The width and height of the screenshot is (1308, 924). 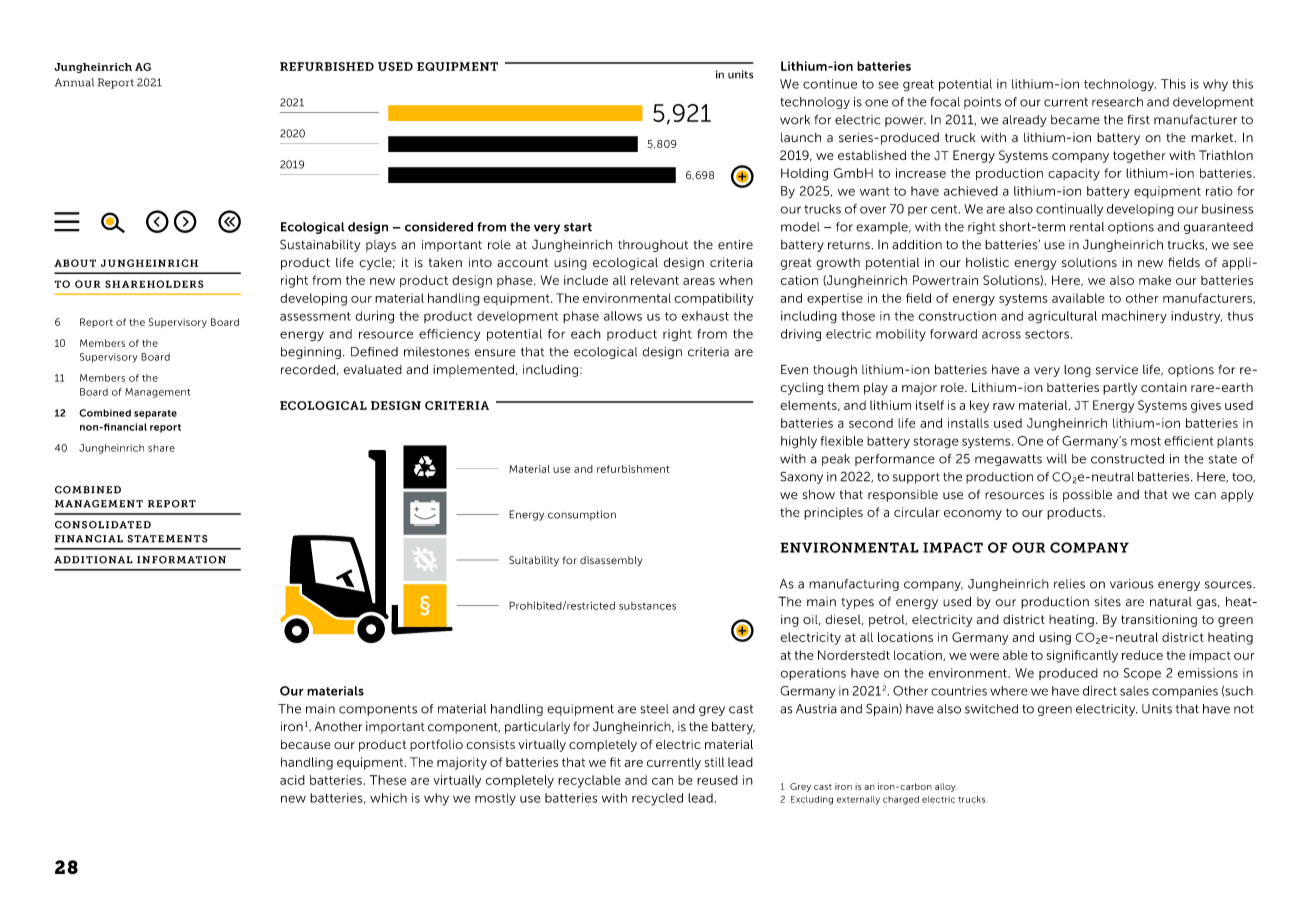 What do you see at coordinates (155, 414) in the screenshot?
I see `separate` at bounding box center [155, 414].
